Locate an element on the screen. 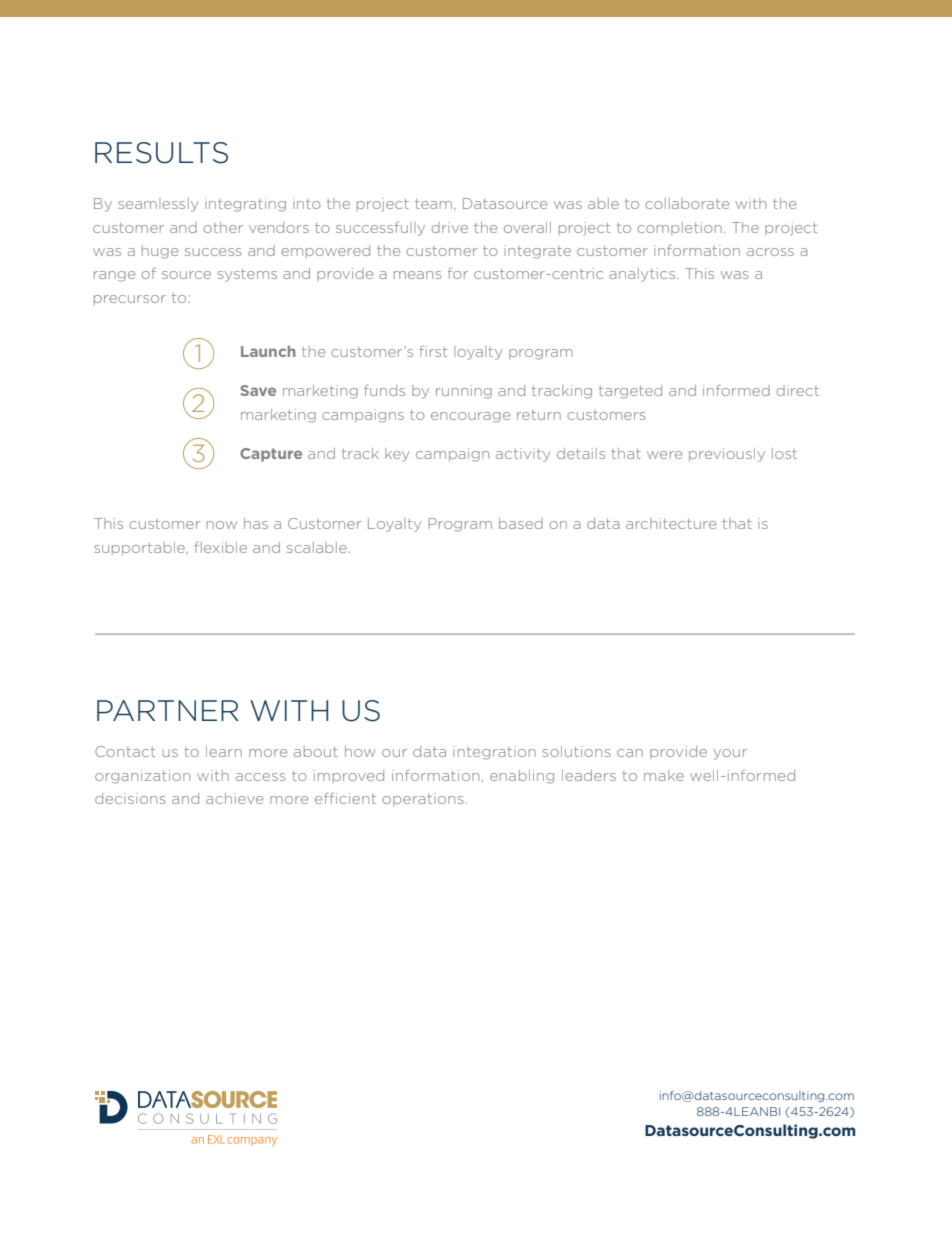 The height and width of the screenshot is (1233, 952). precursor is located at coordinates (130, 300).
